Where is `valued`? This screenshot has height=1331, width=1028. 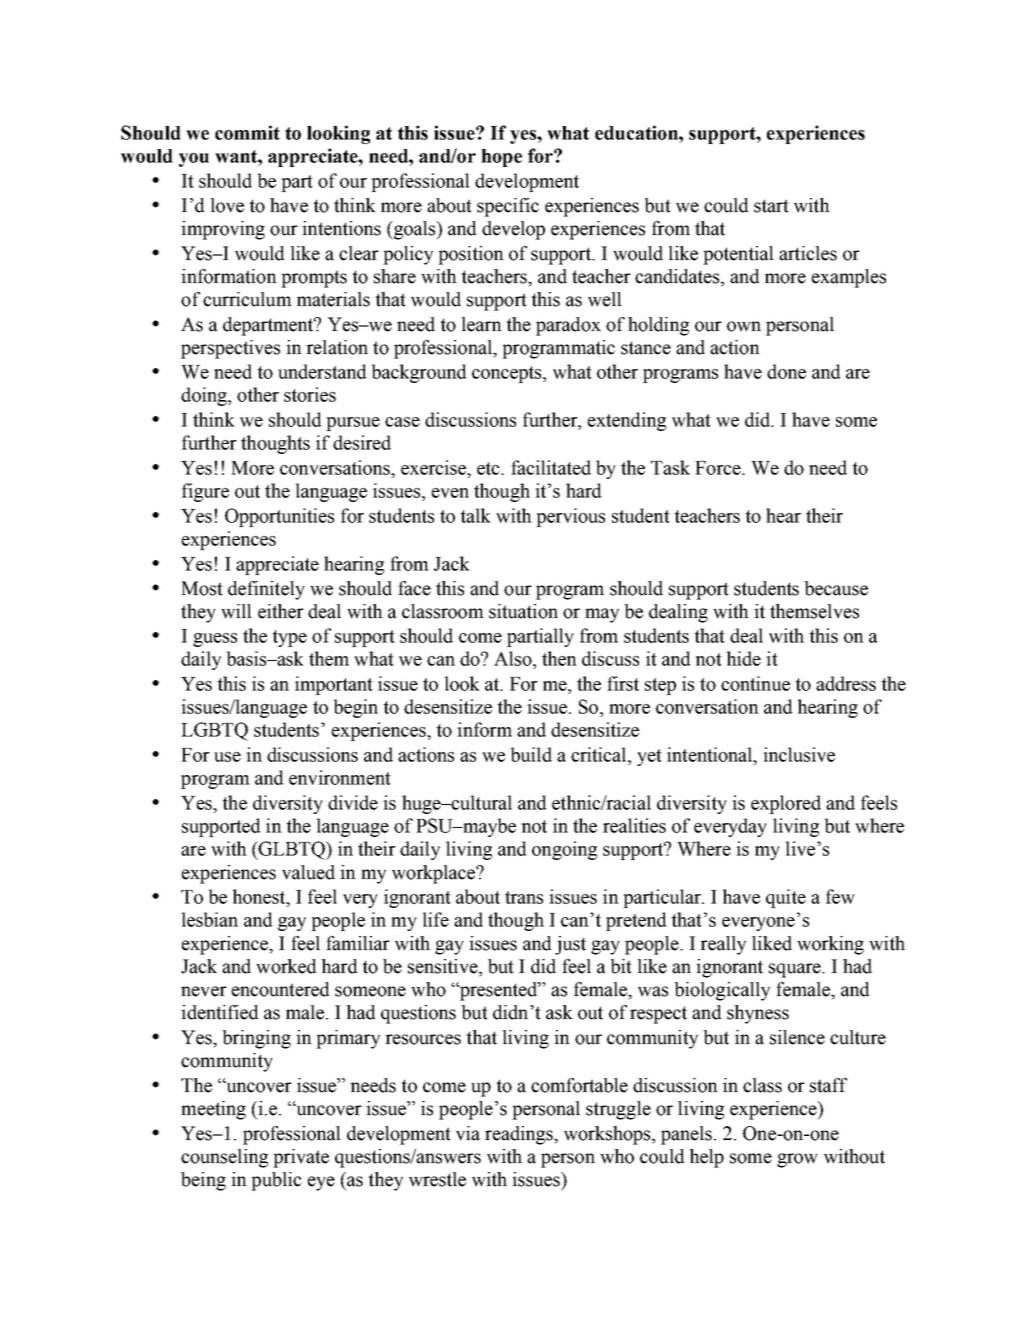 valued is located at coordinates (308, 872).
